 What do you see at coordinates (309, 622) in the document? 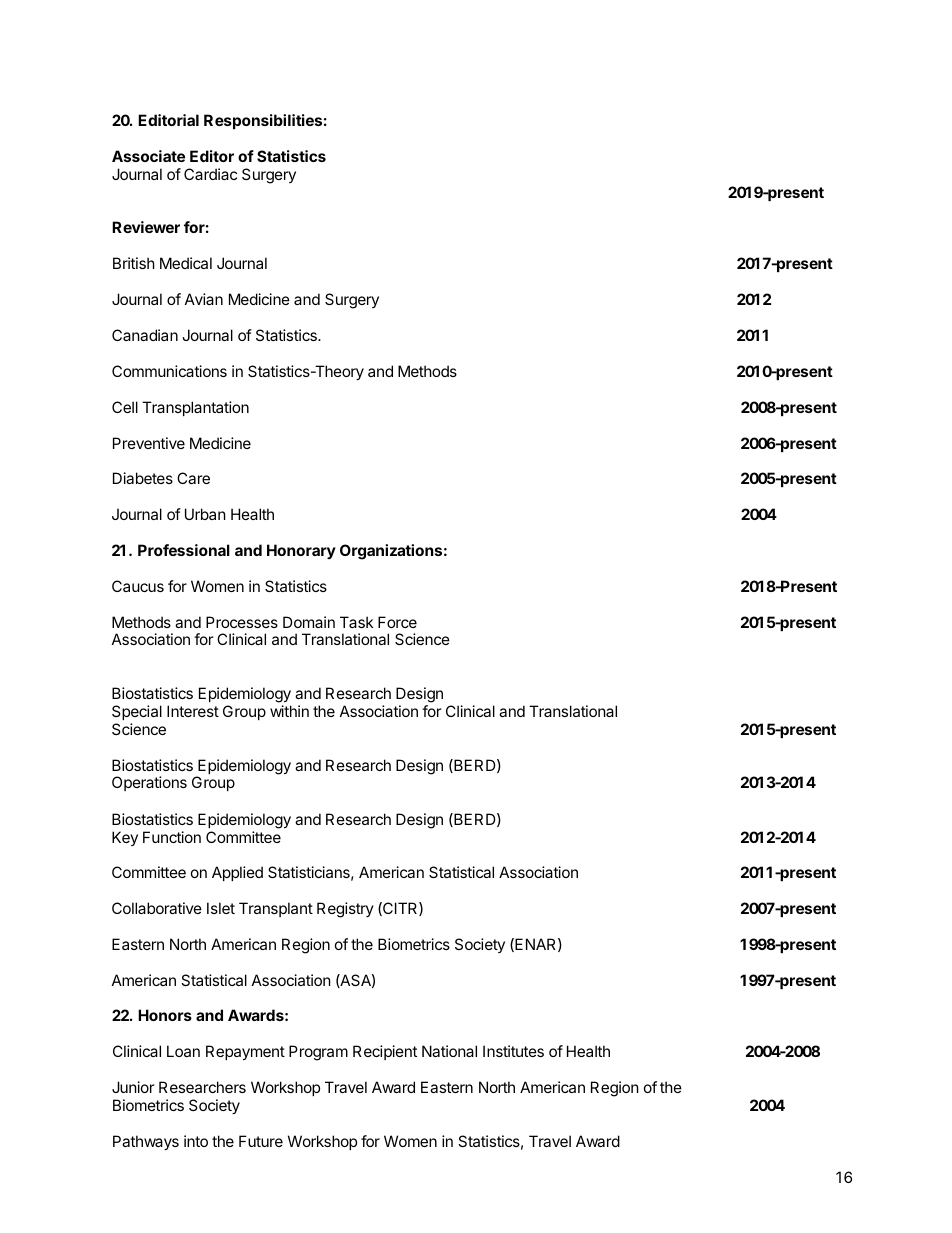
I see `Domain` at bounding box center [309, 622].
